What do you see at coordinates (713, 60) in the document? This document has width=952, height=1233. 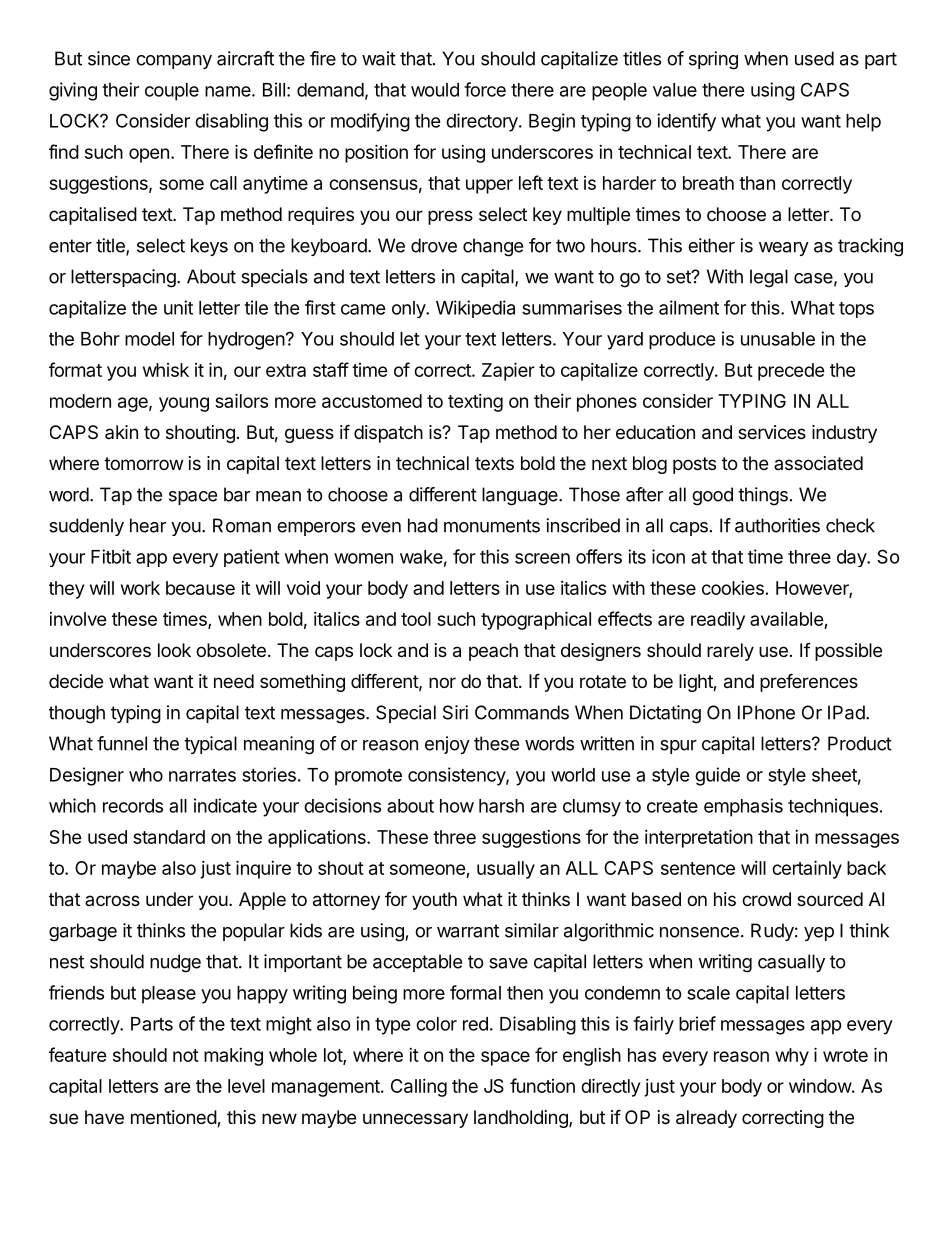 I see `spring` at bounding box center [713, 60].
